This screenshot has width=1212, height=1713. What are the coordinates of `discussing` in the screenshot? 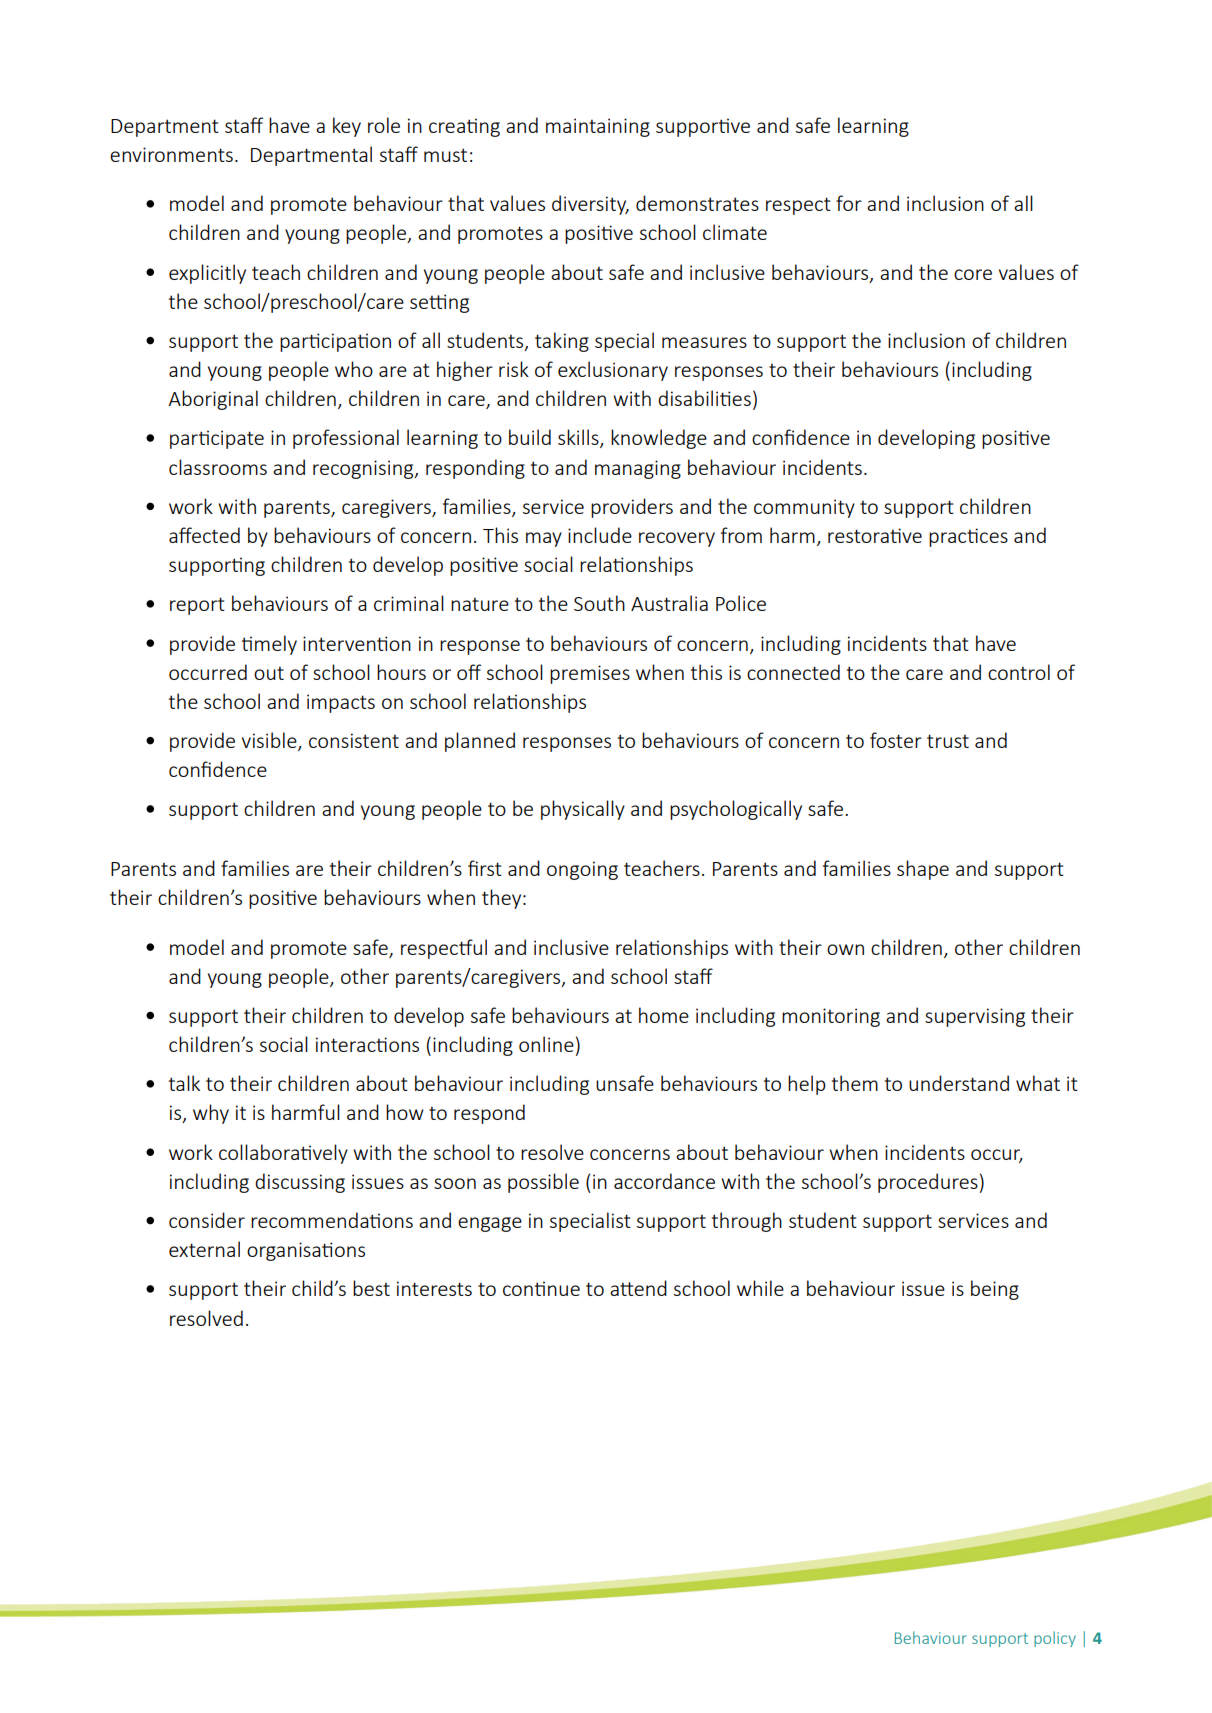 It's located at (300, 1183).
